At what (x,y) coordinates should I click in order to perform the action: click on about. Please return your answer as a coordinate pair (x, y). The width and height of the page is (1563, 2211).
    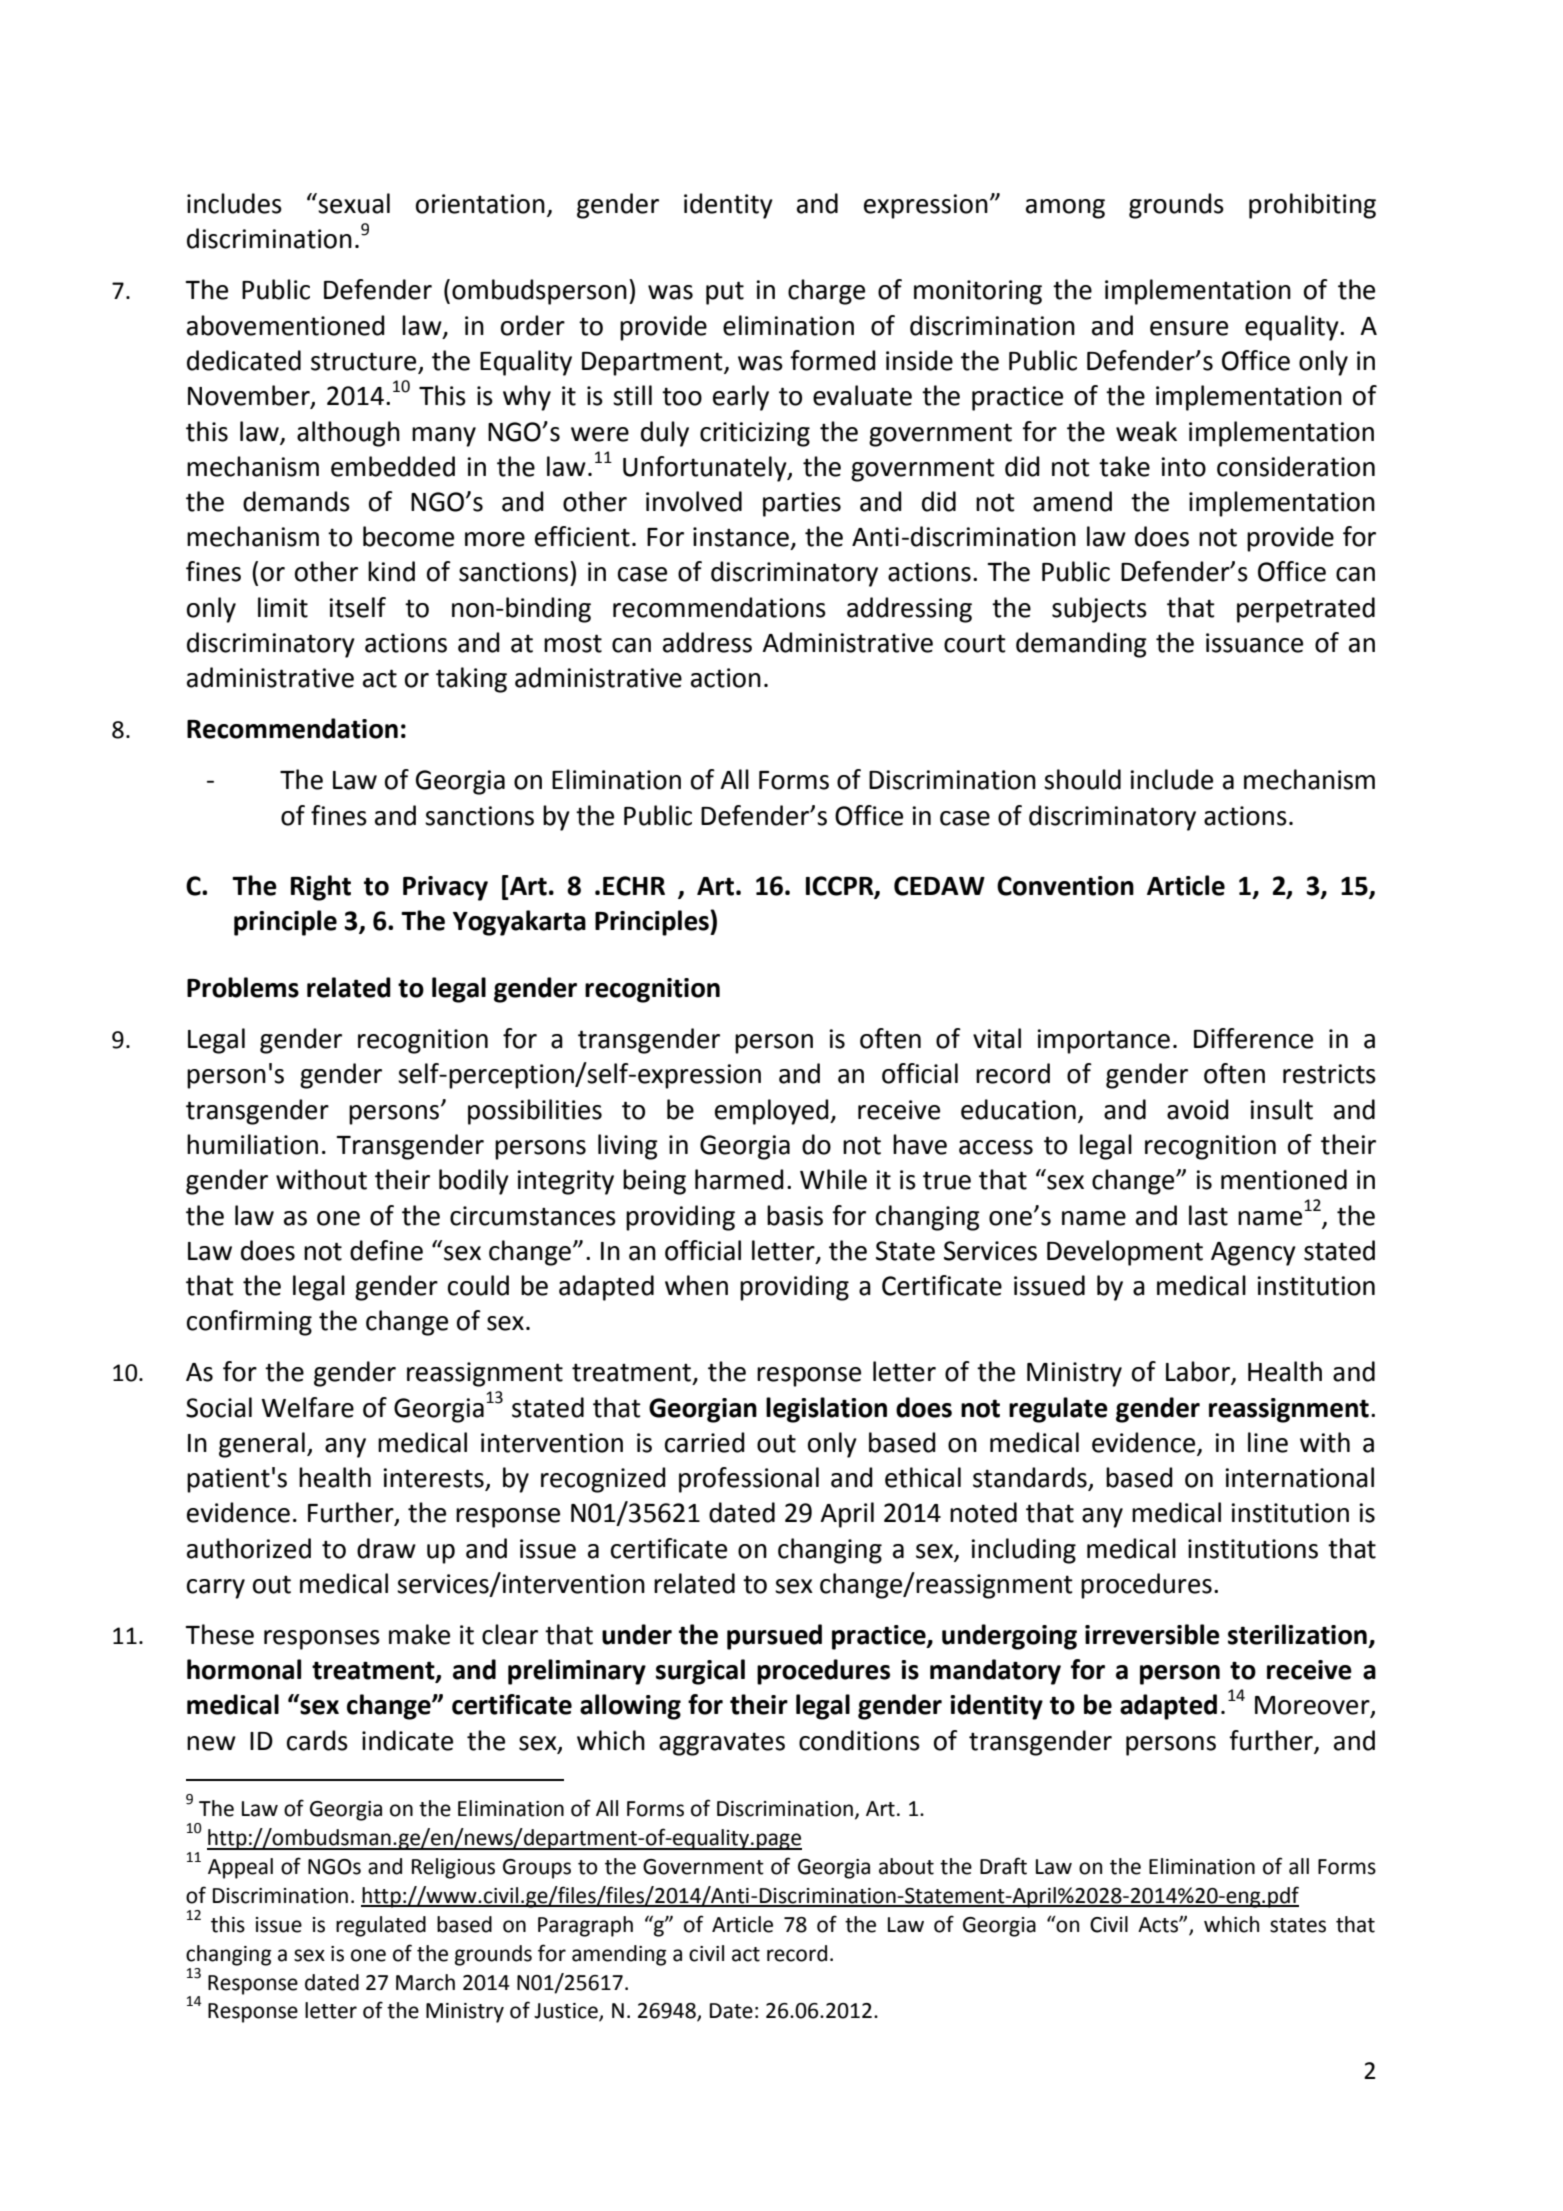
    Looking at the image, I should click on (906, 1866).
